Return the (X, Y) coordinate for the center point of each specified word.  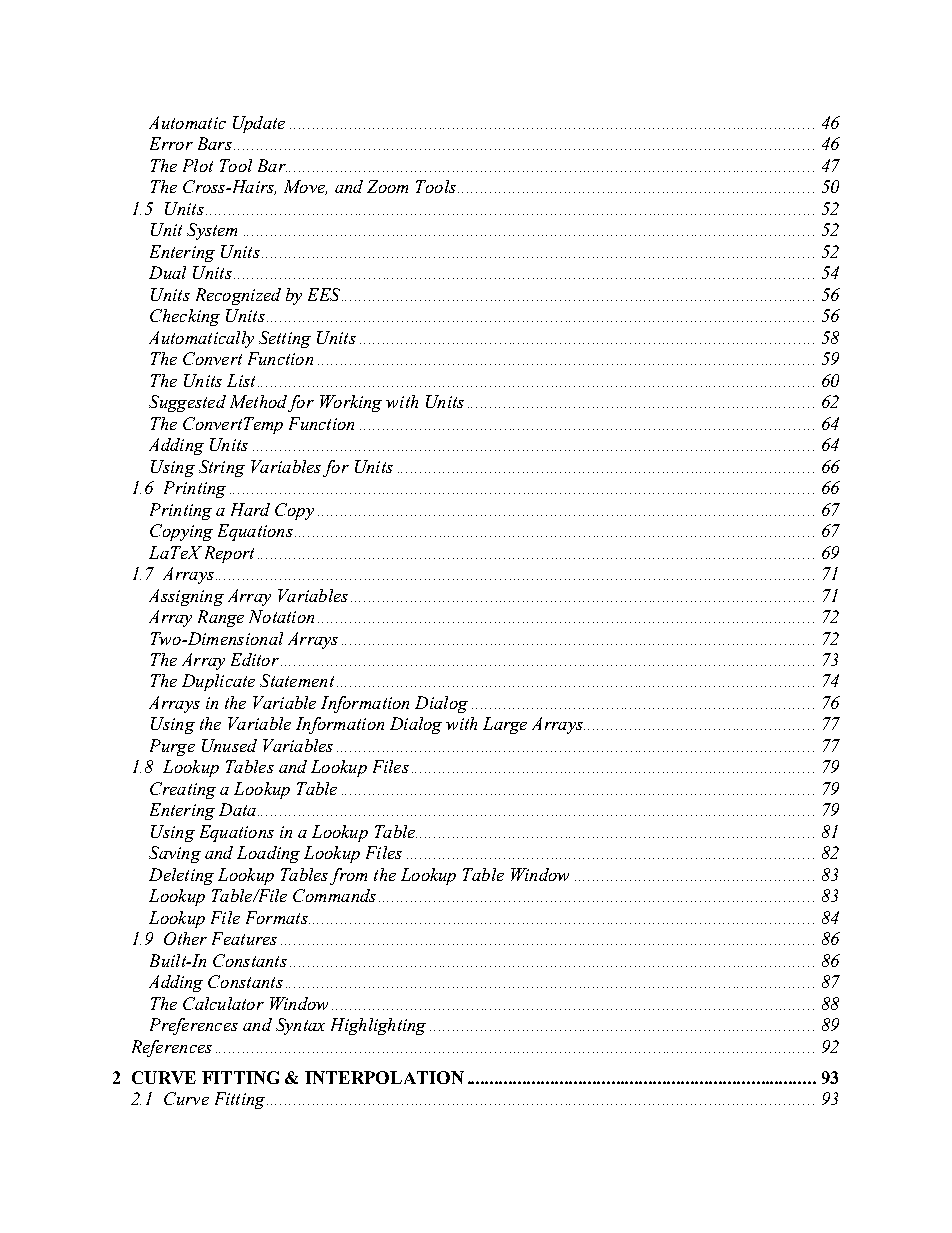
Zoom (387, 186)
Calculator (223, 1003)
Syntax (300, 1026)
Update (259, 124)
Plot (198, 165)
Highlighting (378, 1026)
